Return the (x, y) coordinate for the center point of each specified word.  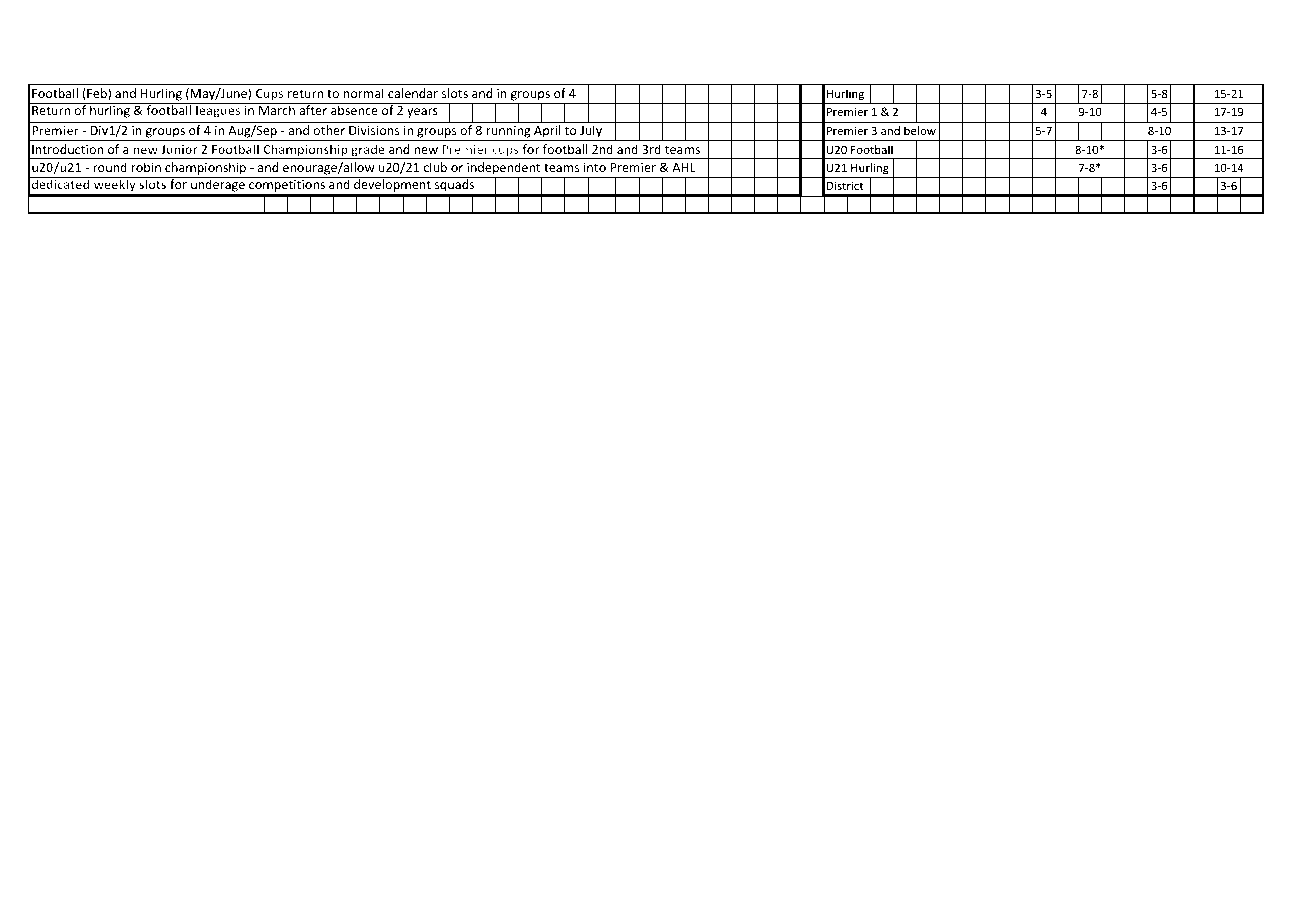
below (920, 130)
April (547, 133)
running (509, 133)
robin (146, 167)
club (435, 167)
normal (364, 93)
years (422, 113)
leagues (218, 110)
